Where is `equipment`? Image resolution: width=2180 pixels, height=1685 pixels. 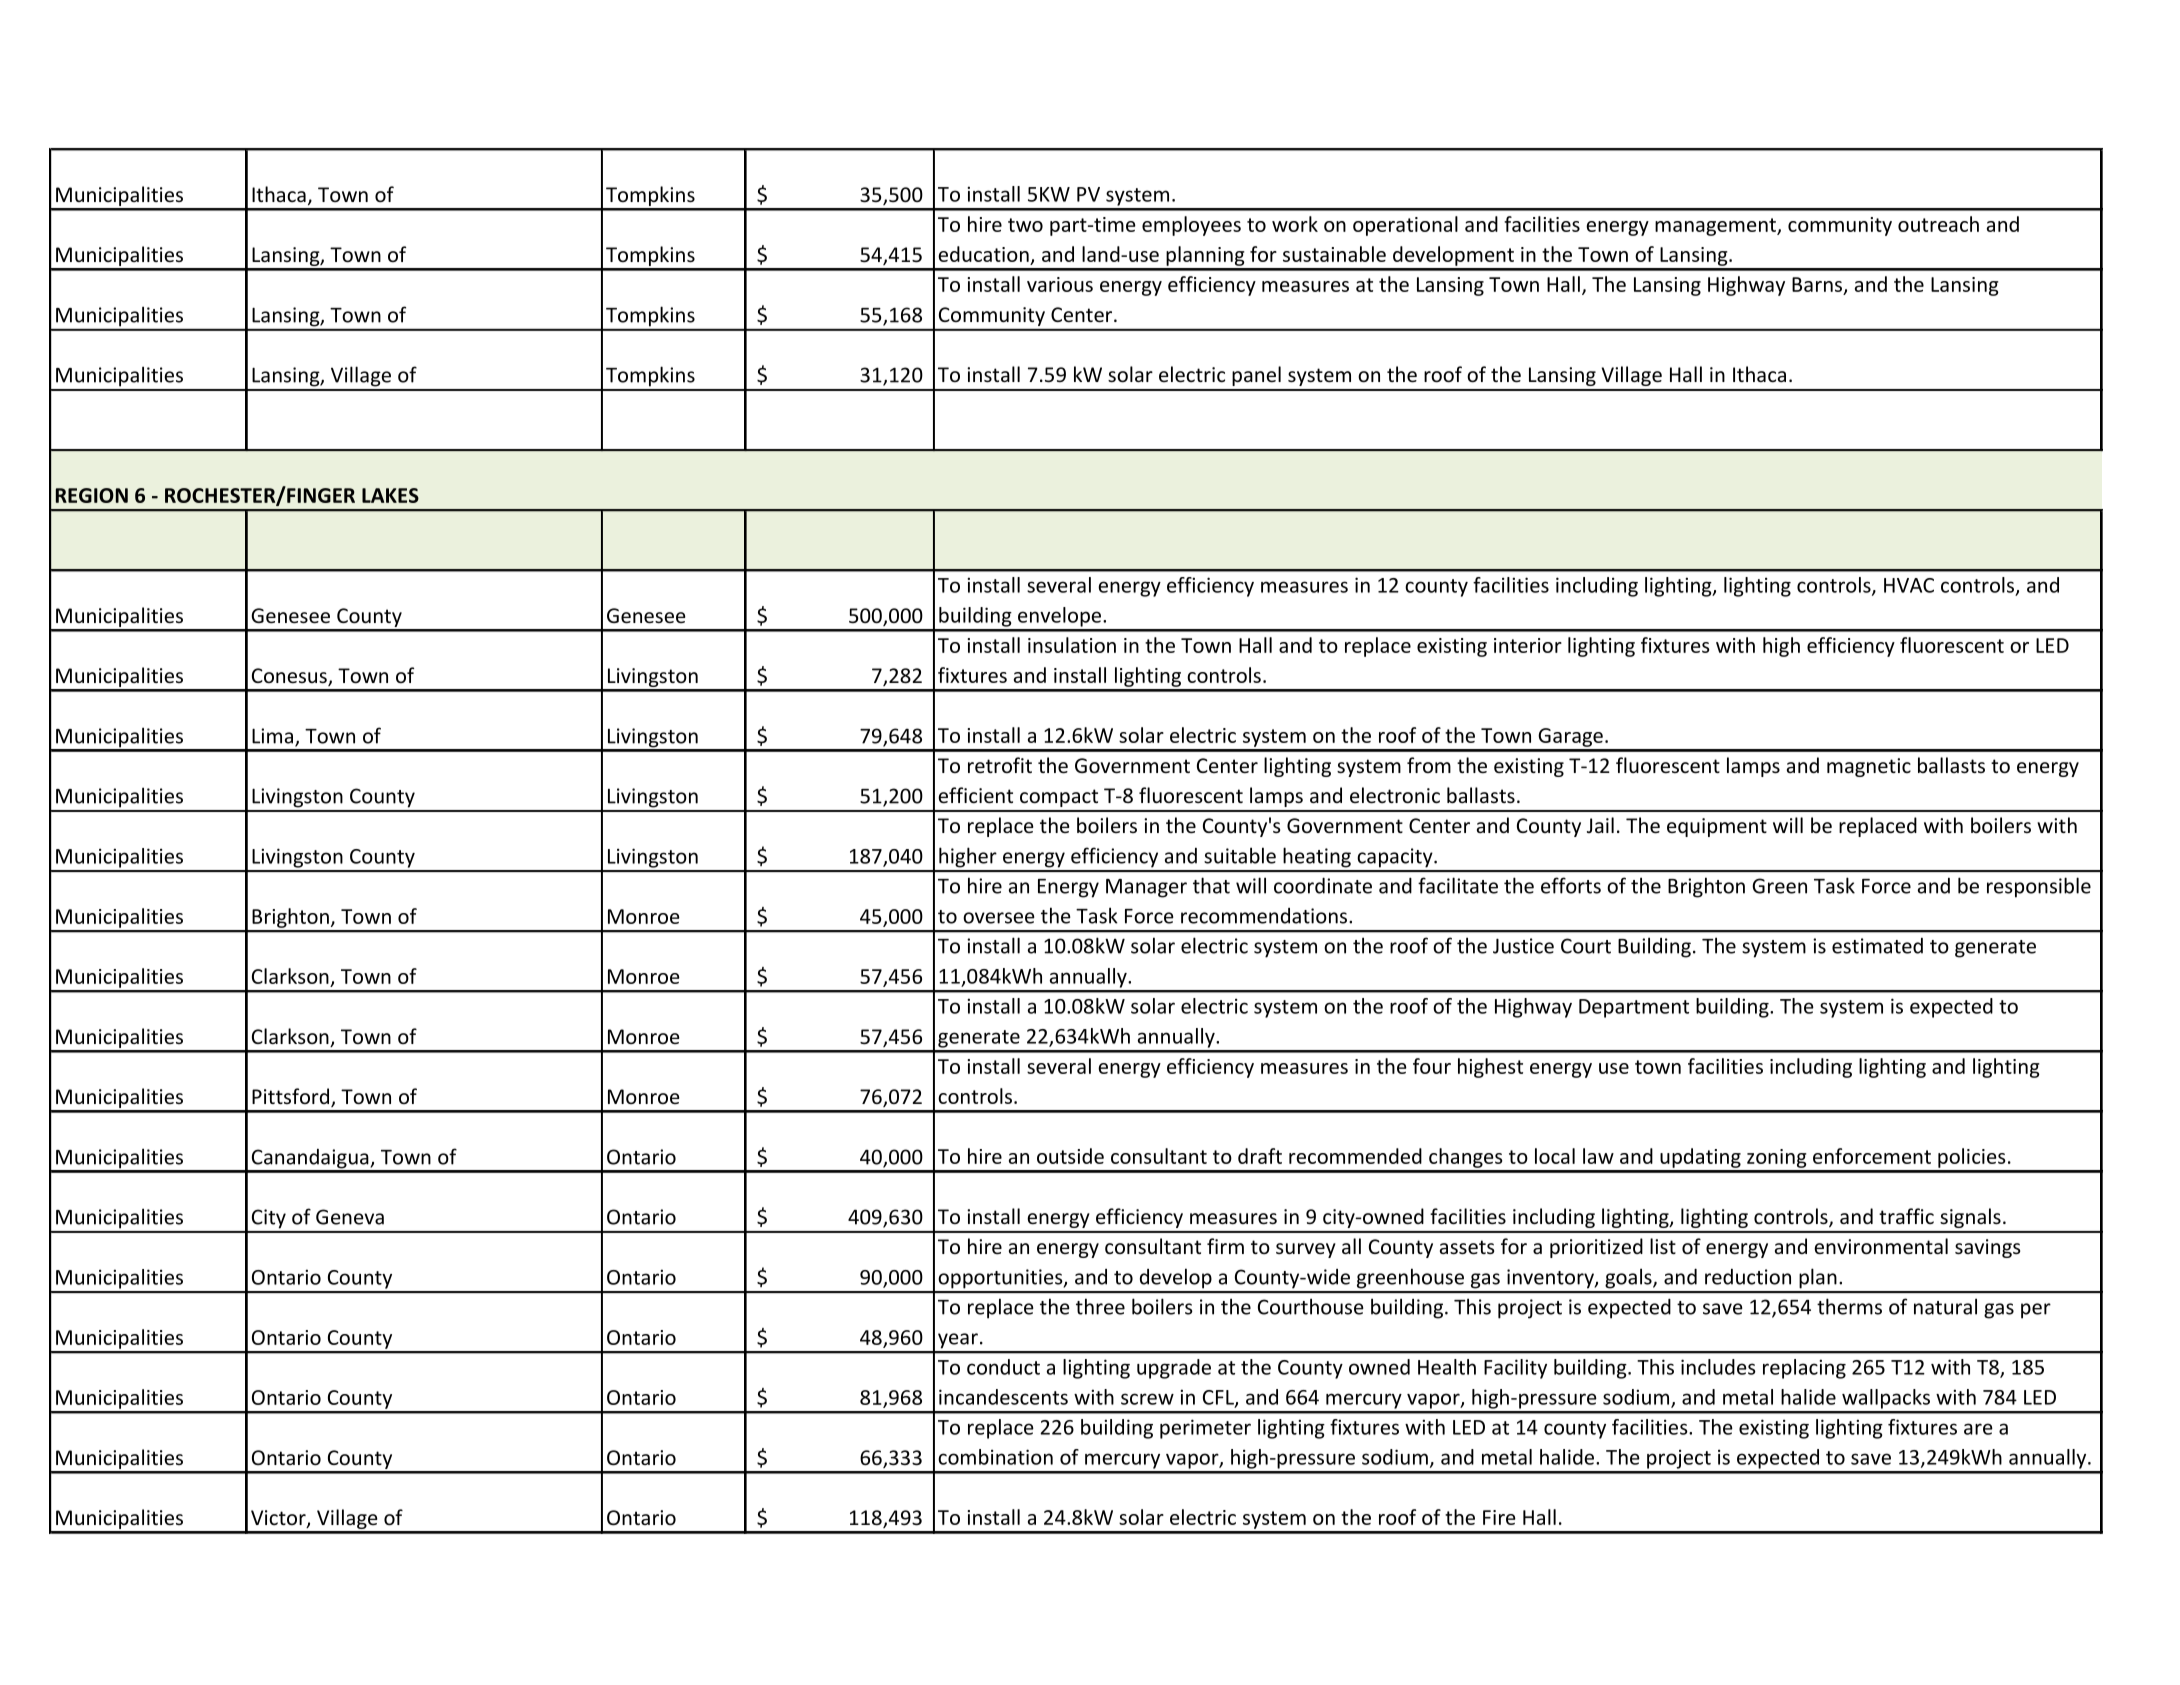
equipment is located at coordinates (1717, 827).
